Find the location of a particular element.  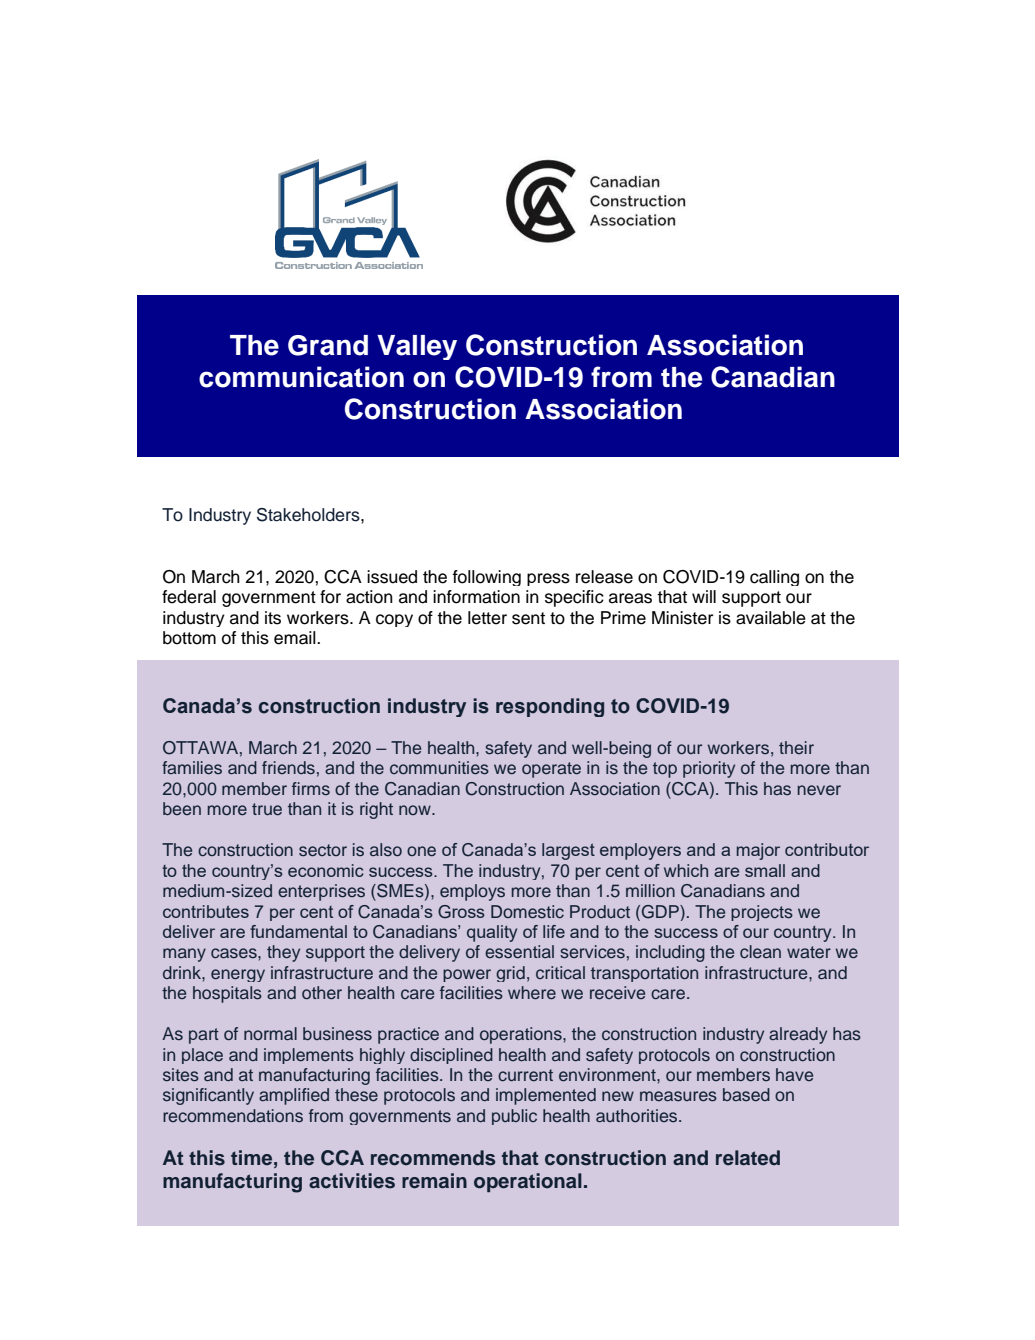

priority is located at coordinates (709, 769).
